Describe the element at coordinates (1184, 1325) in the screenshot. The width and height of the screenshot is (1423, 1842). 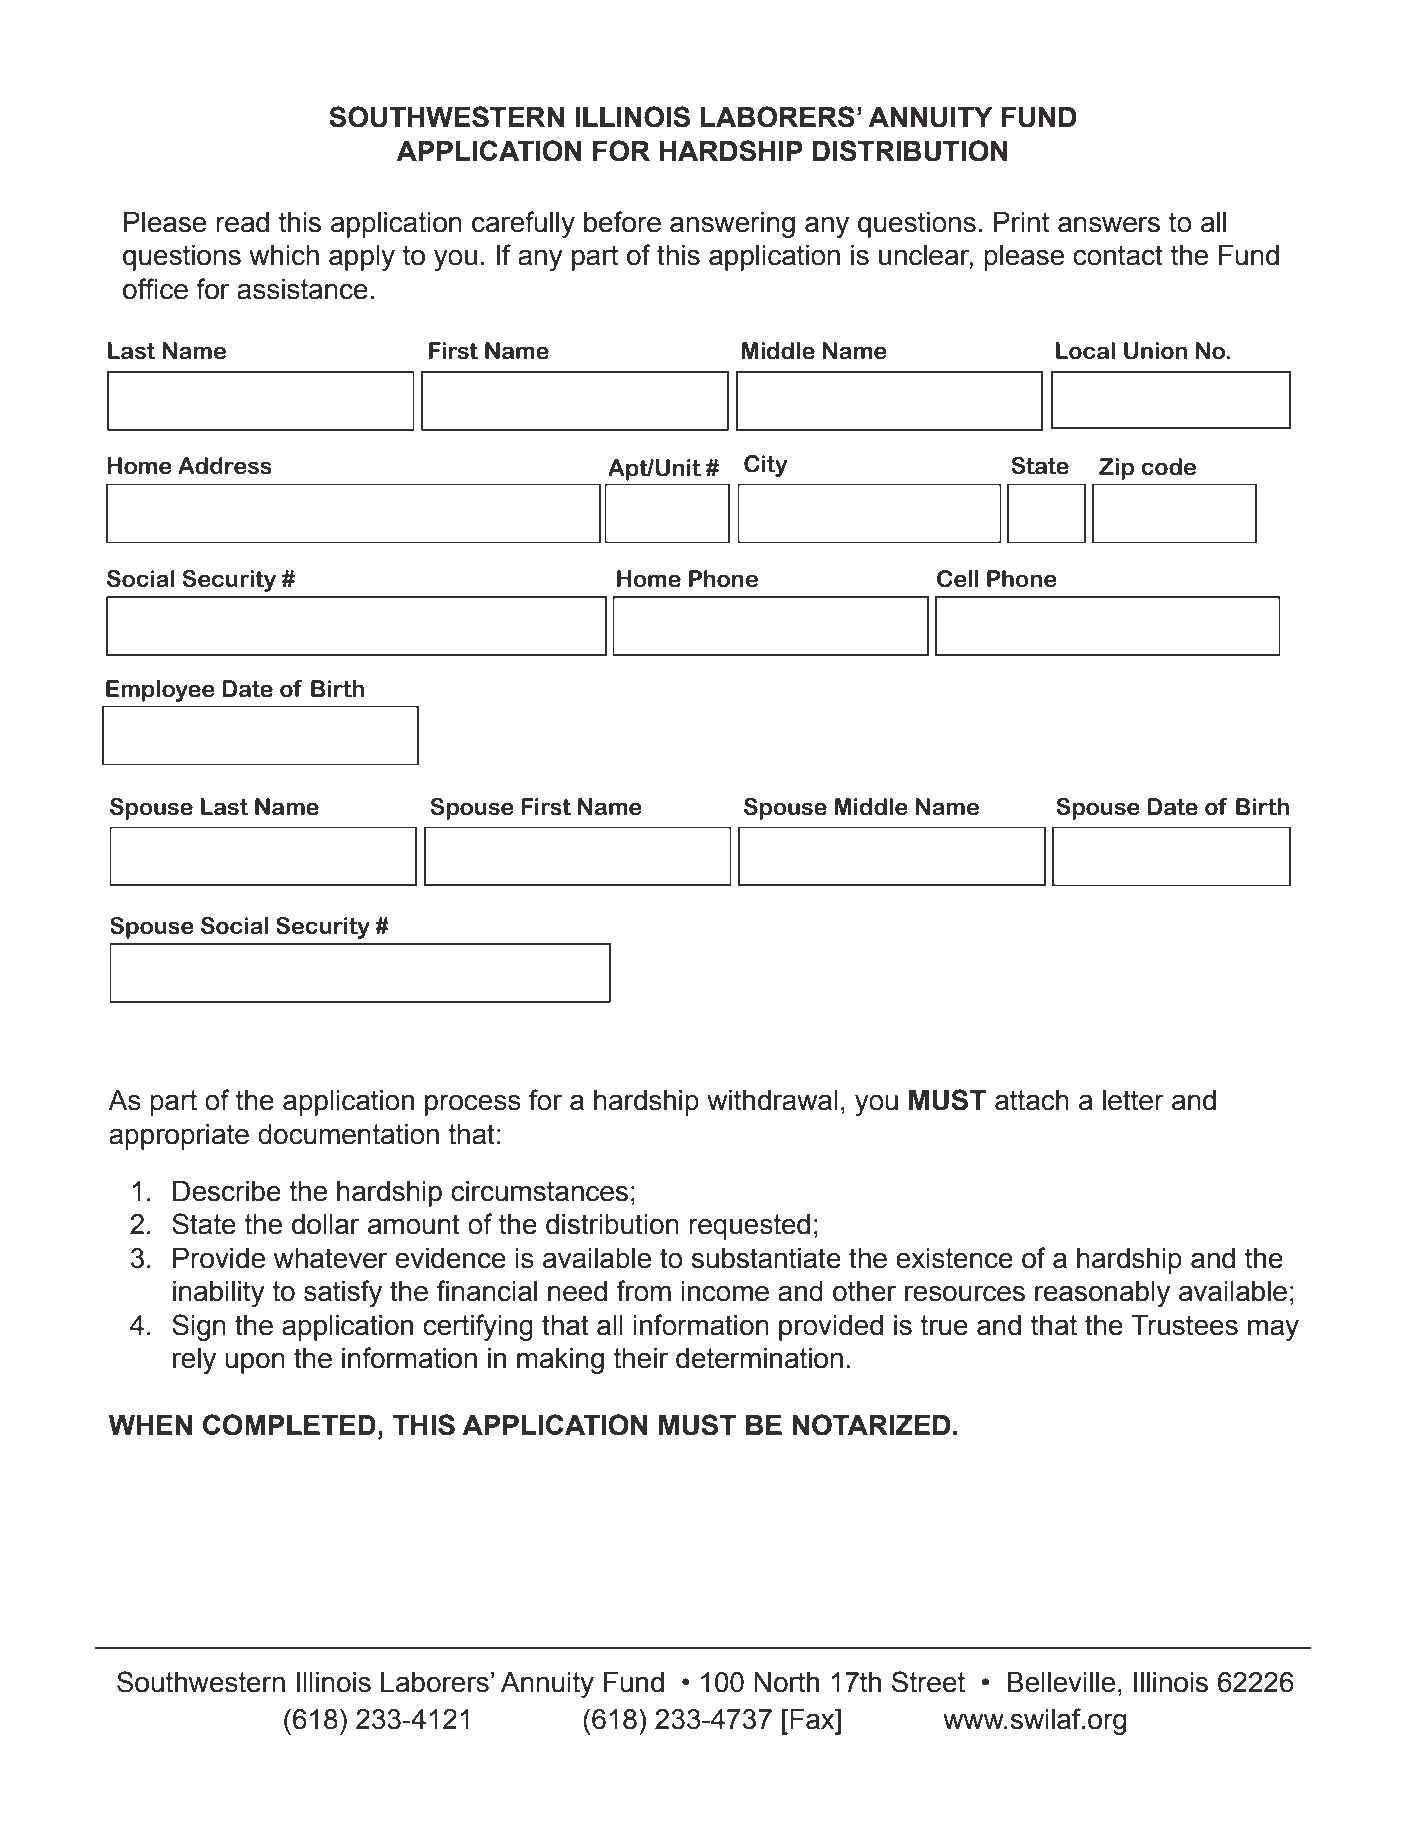
I see `Trustees` at that location.
